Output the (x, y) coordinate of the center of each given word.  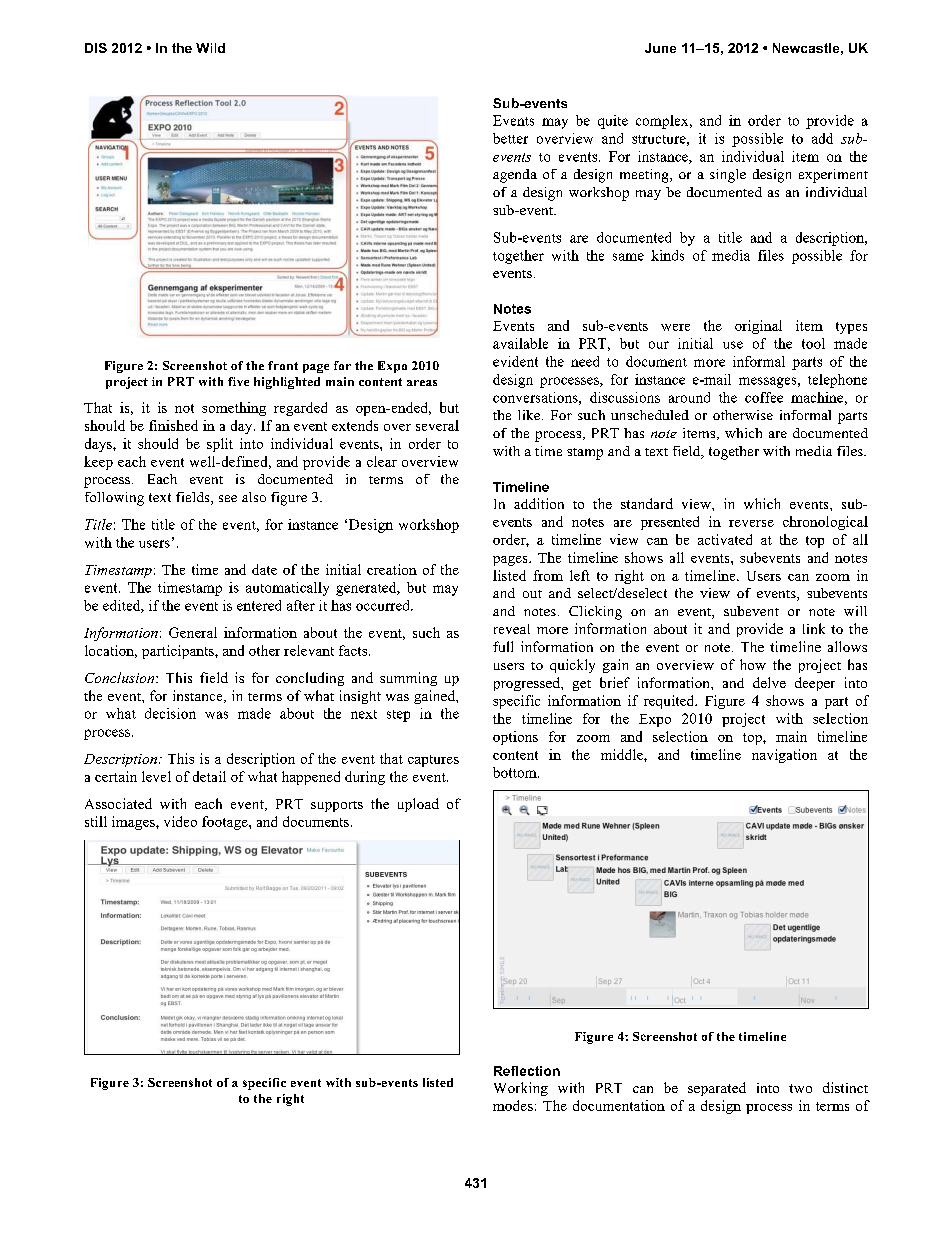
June (660, 48)
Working (521, 1089)
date (264, 569)
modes (513, 1105)
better (510, 138)
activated (725, 539)
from (548, 575)
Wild (210, 48)
